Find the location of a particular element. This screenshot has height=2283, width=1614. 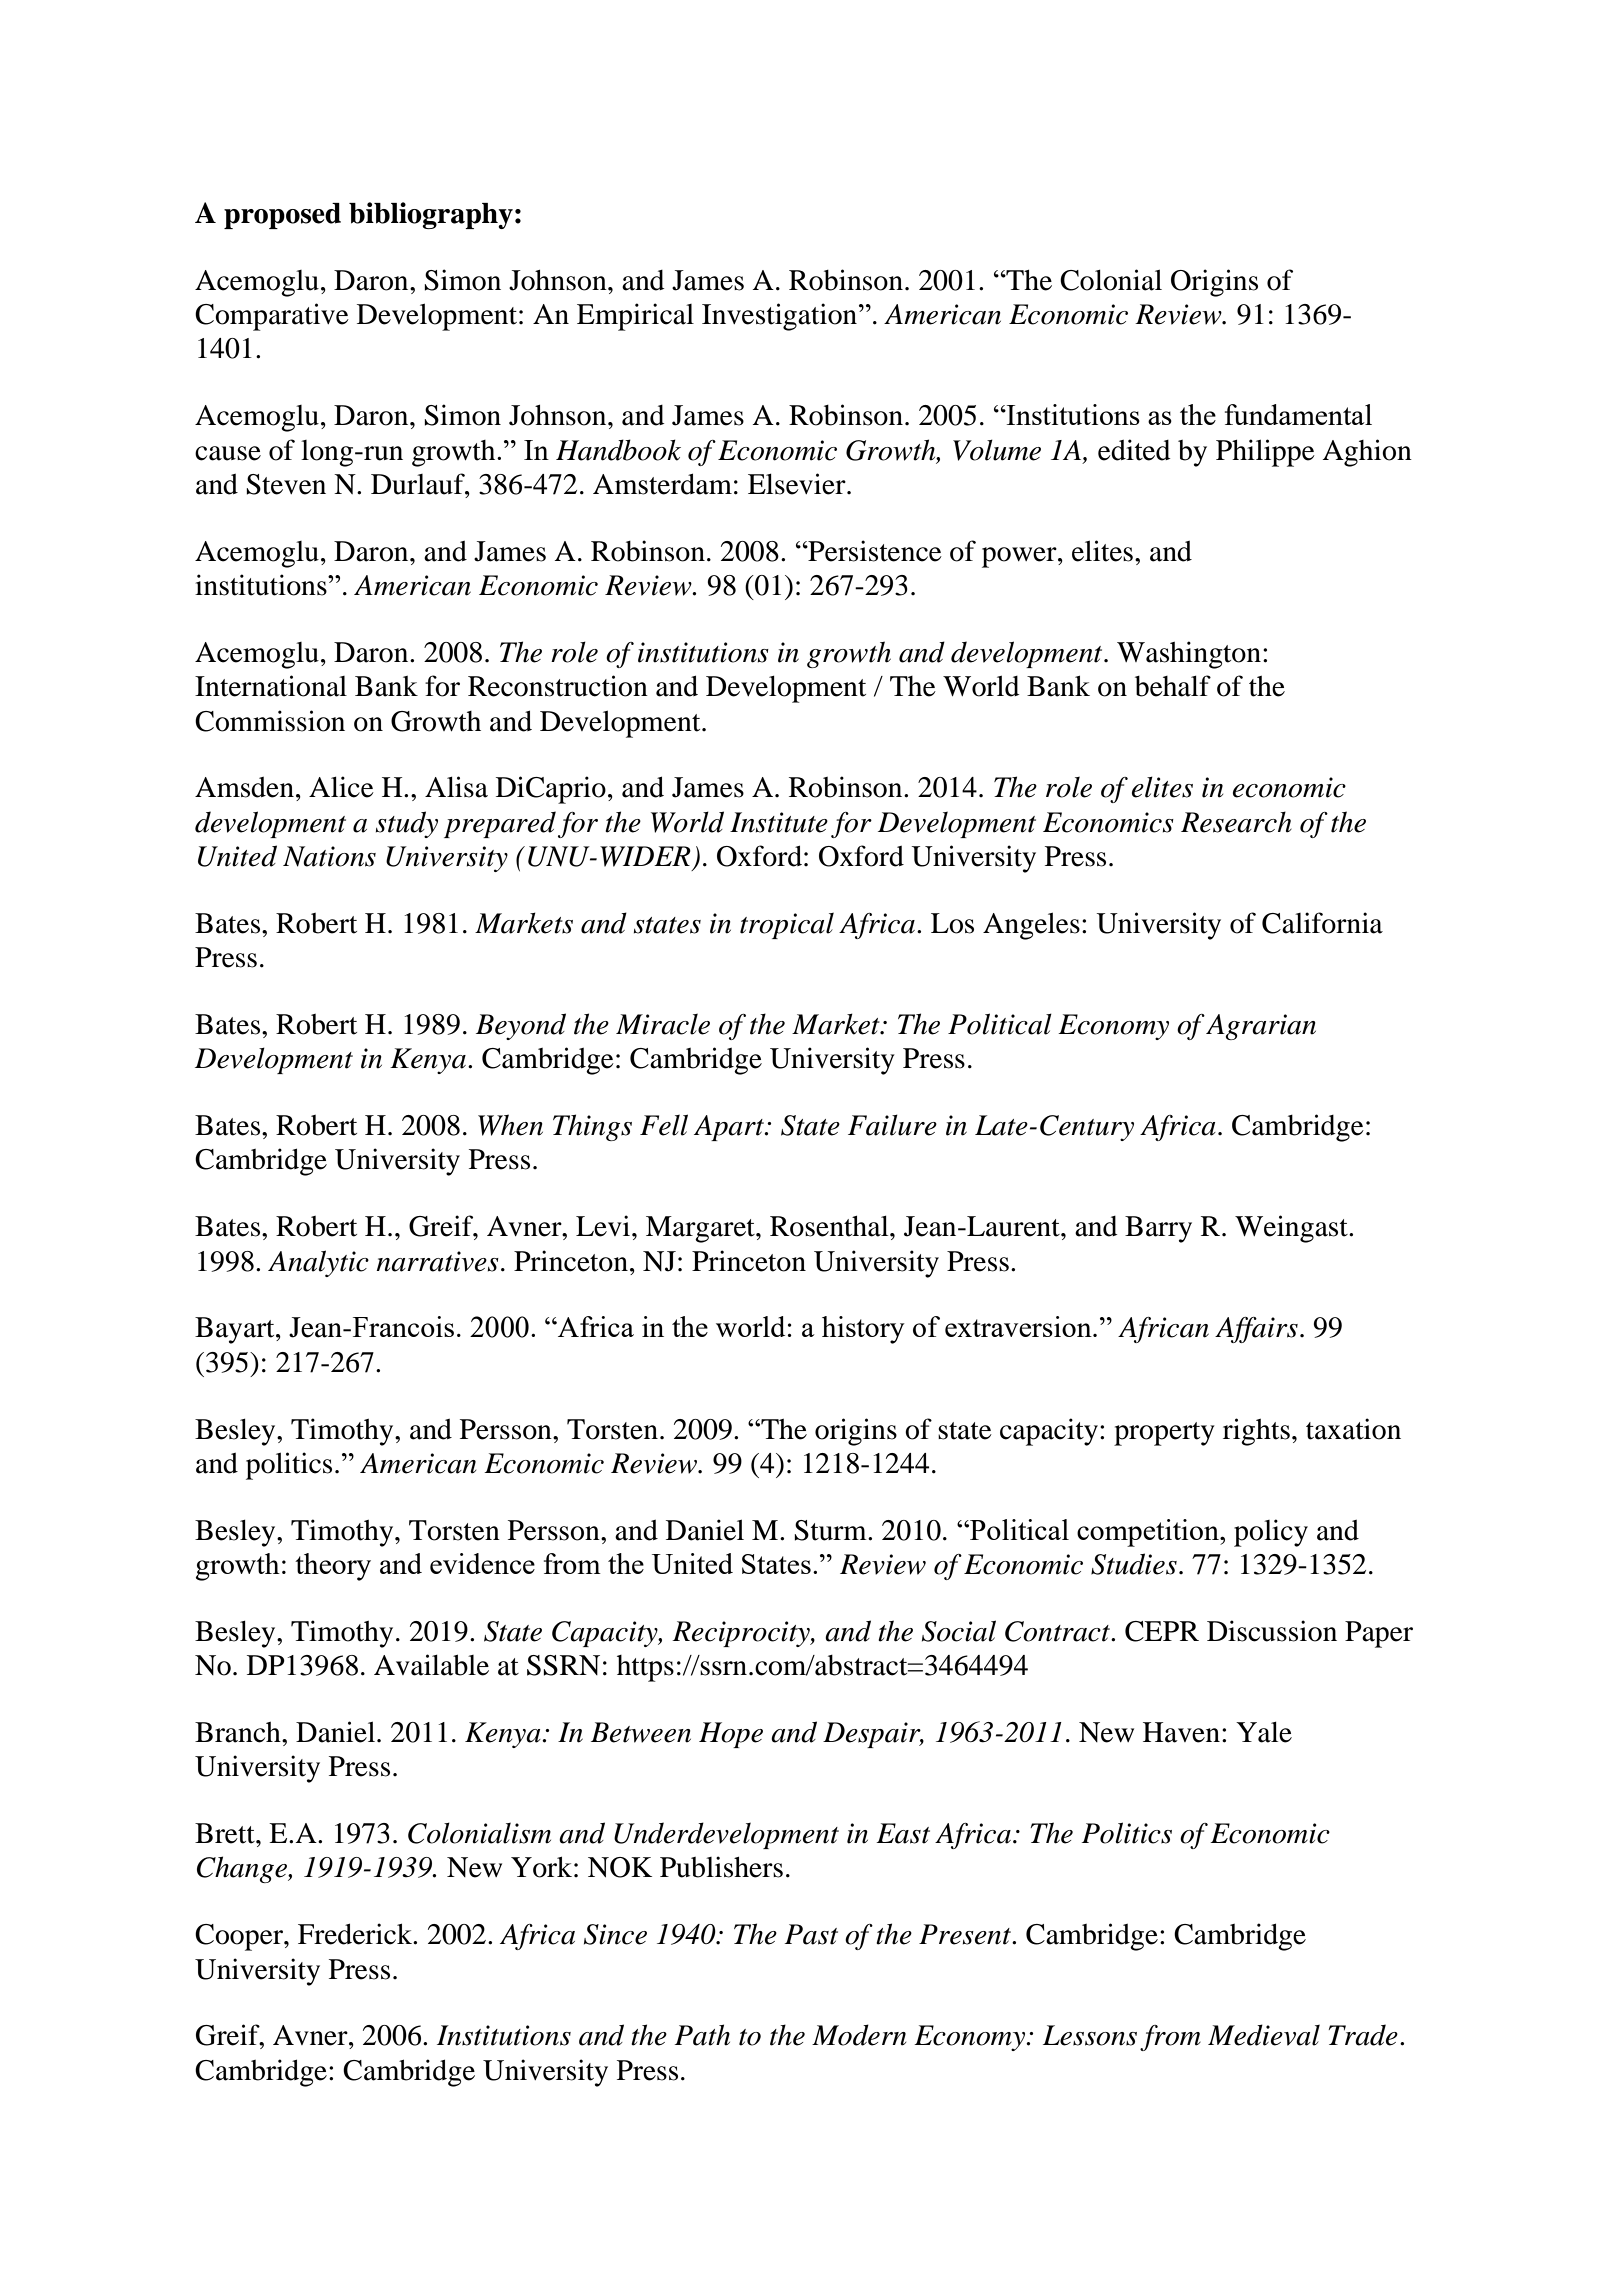

When is located at coordinates (510, 1125).
